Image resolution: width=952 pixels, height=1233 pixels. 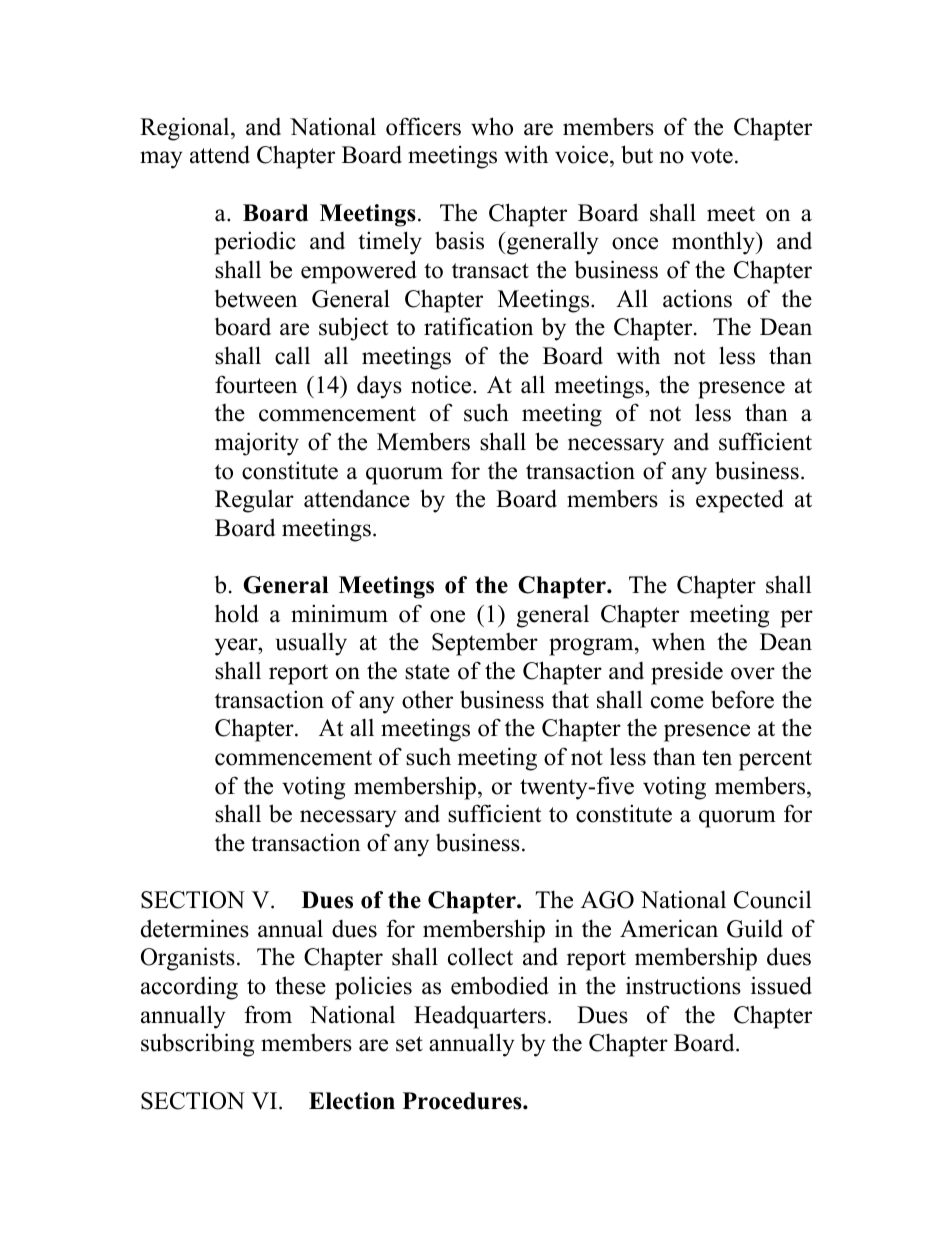 What do you see at coordinates (237, 613) in the screenshot?
I see `hold` at bounding box center [237, 613].
